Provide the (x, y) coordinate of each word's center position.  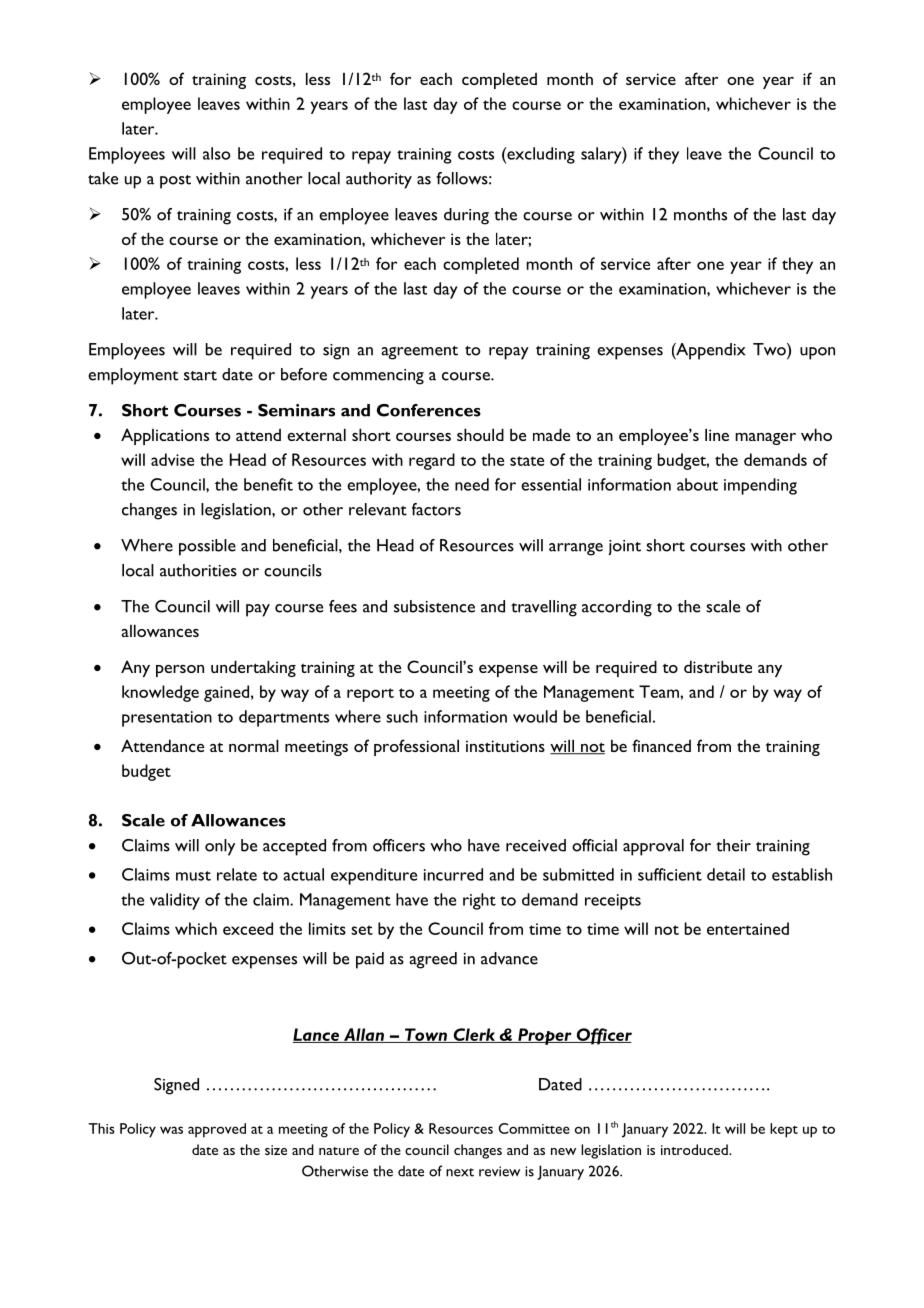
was (171, 1130)
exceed (248, 928)
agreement (419, 353)
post (175, 182)
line (717, 434)
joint (624, 547)
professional (416, 747)
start (200, 376)
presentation (167, 719)
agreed (433, 960)
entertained (748, 928)
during (466, 216)
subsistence (434, 606)
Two (770, 349)
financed (661, 745)
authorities (198, 570)
